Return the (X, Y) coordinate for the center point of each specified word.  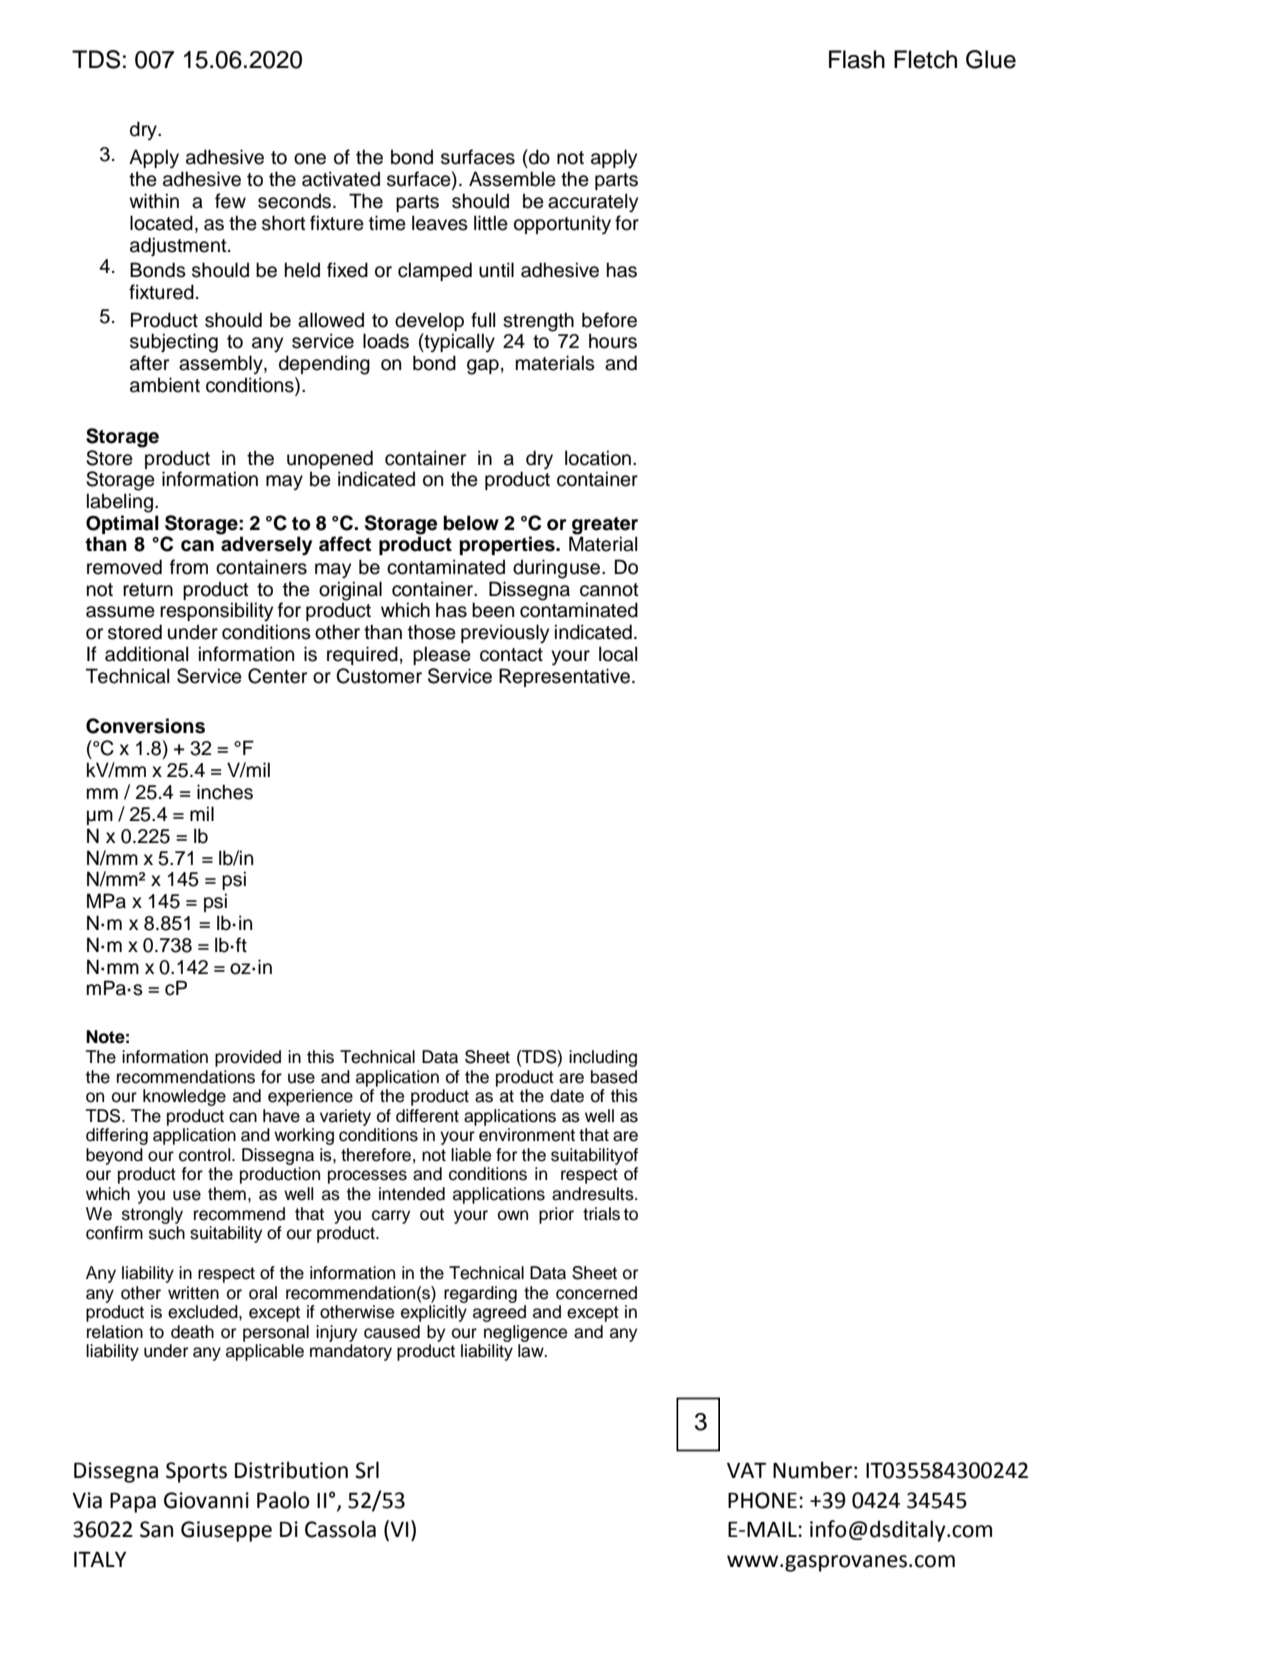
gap (483, 367)
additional (146, 654)
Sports (196, 1472)
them (227, 1194)
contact (511, 655)
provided (248, 1058)
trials (601, 1214)
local (618, 654)
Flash (857, 59)
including (603, 1058)
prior (556, 1215)
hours (613, 341)
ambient (165, 385)
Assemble (512, 179)
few (230, 201)
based (614, 1077)
